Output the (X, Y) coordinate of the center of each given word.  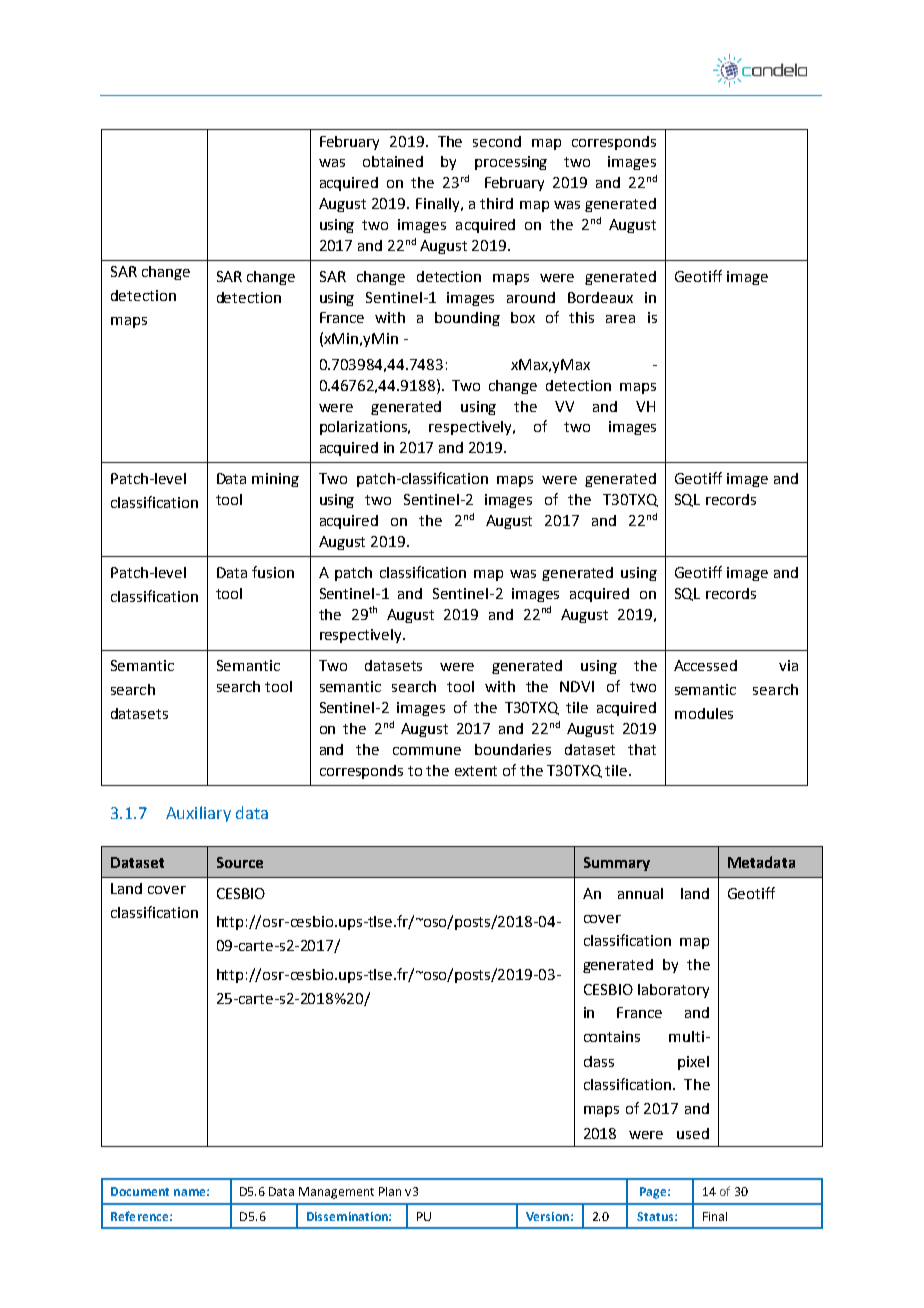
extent (476, 771)
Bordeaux (600, 297)
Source (240, 862)
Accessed (705, 665)
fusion (273, 572)
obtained (393, 161)
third (496, 203)
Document (140, 1191)
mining (275, 480)
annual (640, 893)
